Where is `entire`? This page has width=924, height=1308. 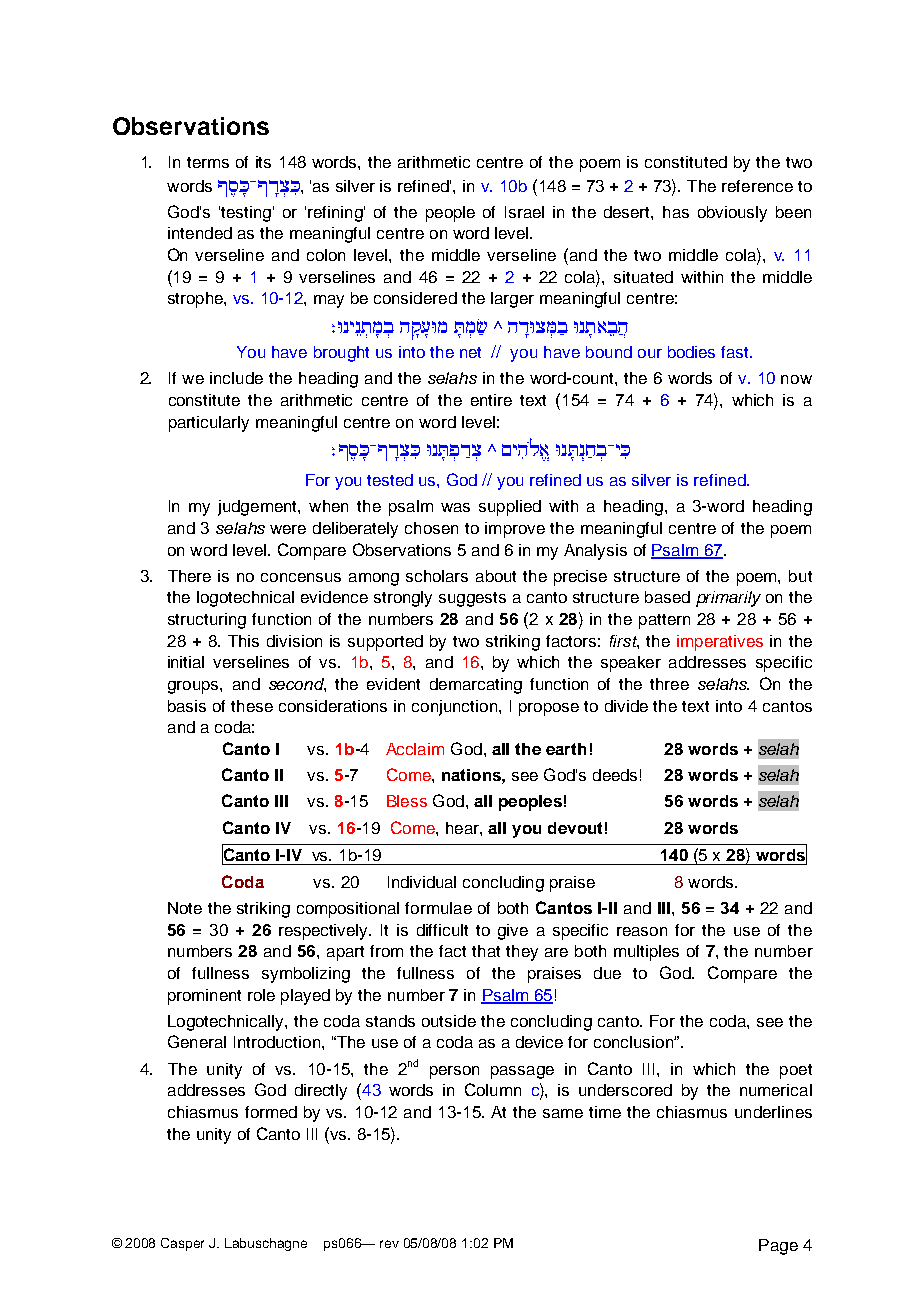 entire is located at coordinates (491, 400).
